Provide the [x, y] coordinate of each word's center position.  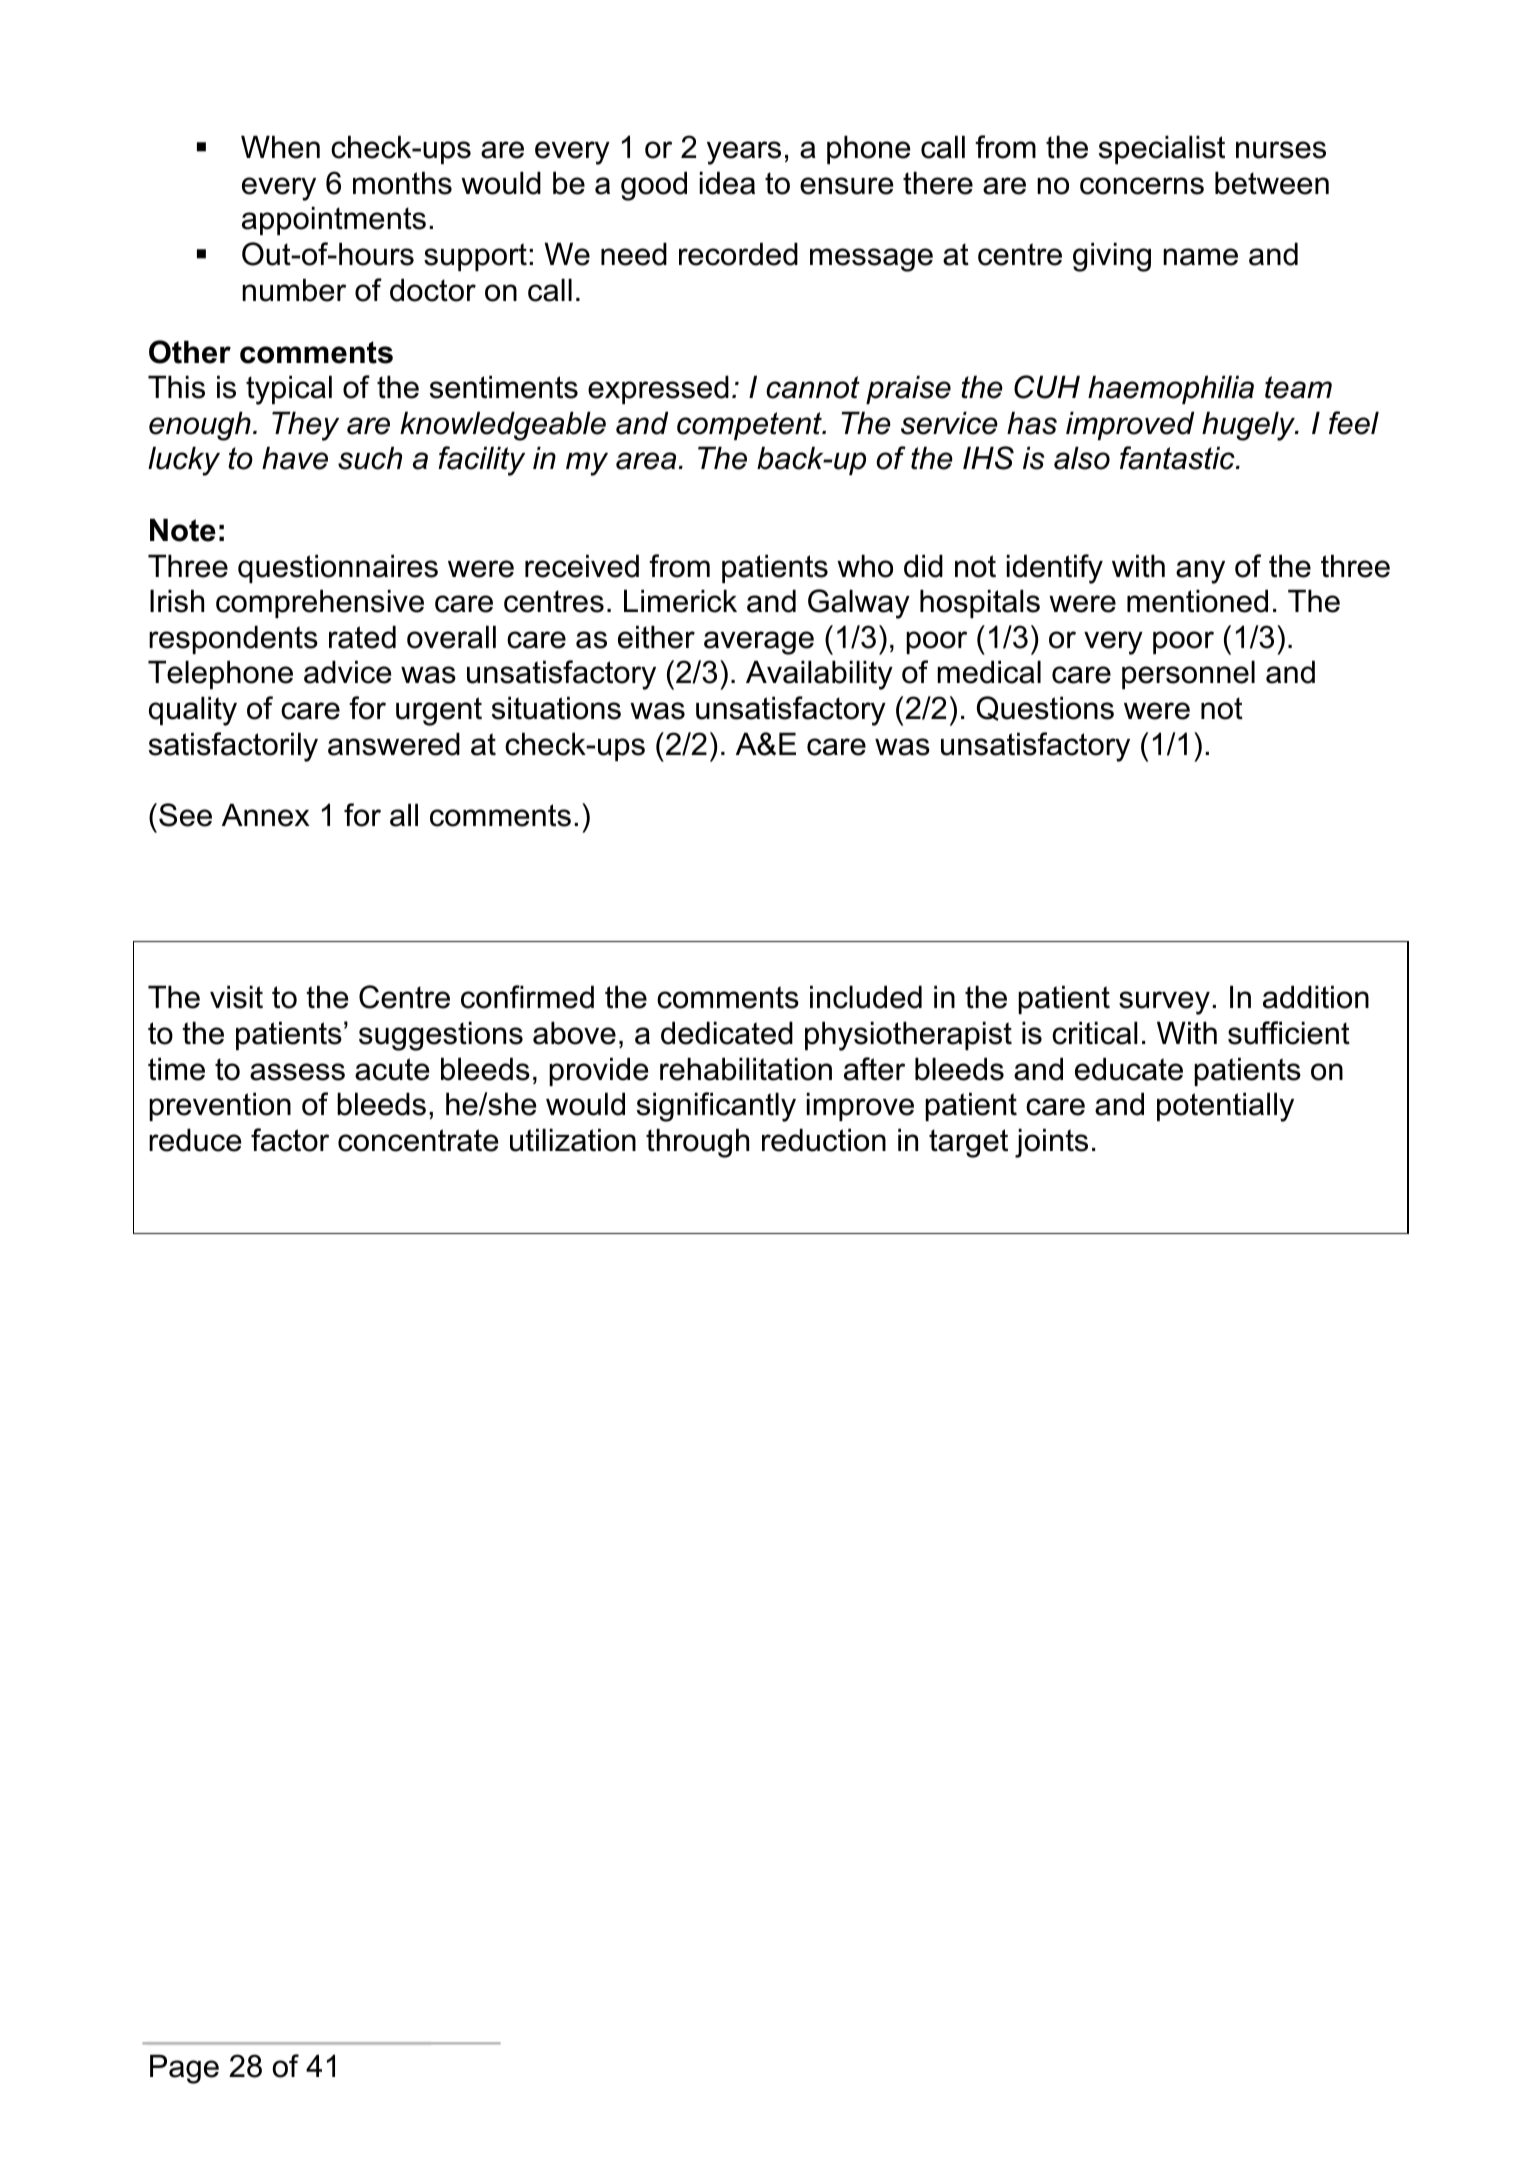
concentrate [418, 1140]
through [697, 1143]
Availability [819, 675]
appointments [334, 220]
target [968, 1143]
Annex [266, 815]
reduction [824, 1140]
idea [727, 183]
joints [1051, 1143]
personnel [1188, 674]
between [1272, 183]
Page [184, 2069]
